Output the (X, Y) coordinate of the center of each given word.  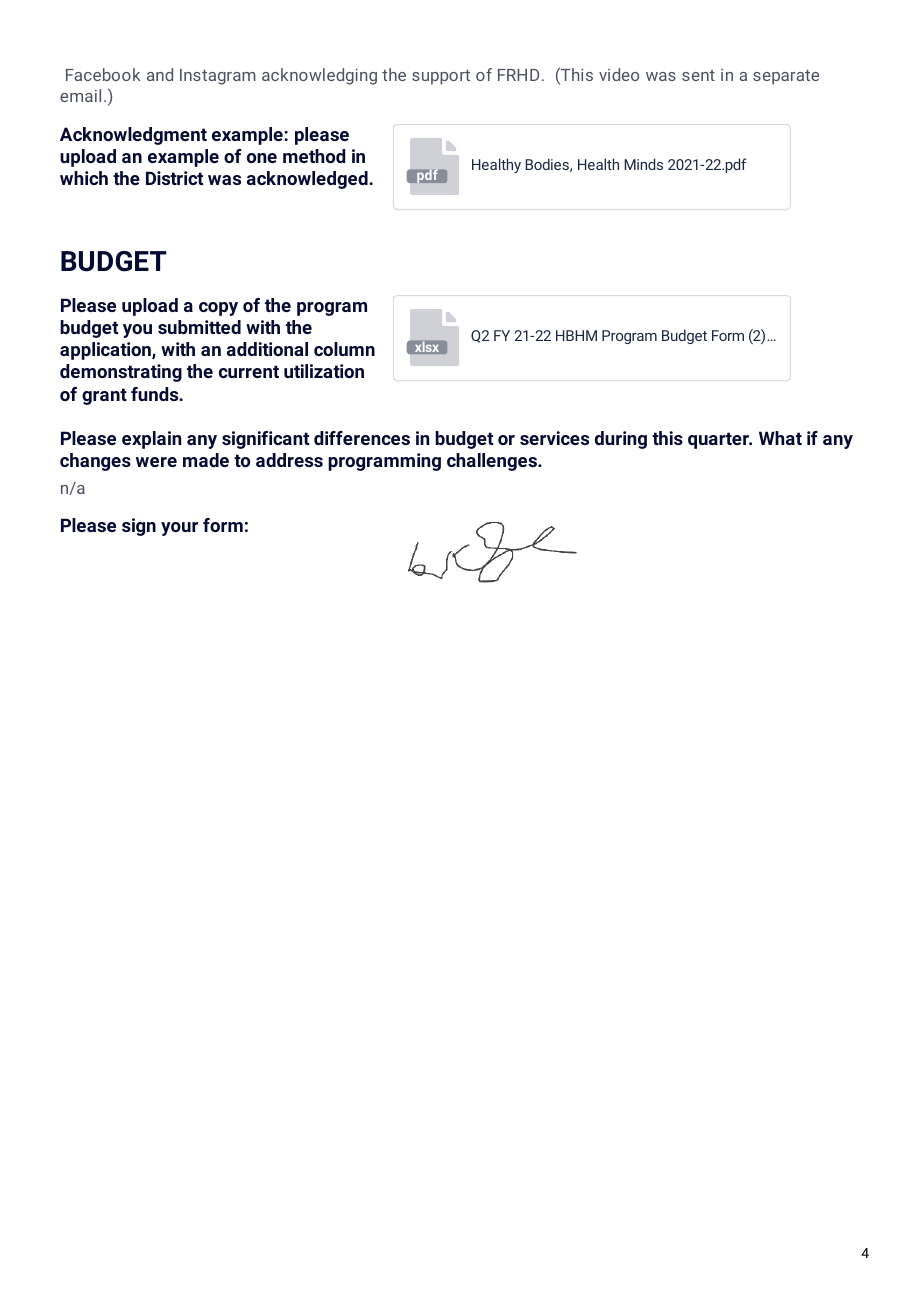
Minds (643, 164)
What (780, 438)
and (160, 74)
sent (698, 75)
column (344, 349)
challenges (493, 462)
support (441, 77)
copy (218, 309)
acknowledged (308, 180)
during (621, 440)
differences (362, 438)
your (179, 529)
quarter (719, 440)
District (174, 178)
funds (156, 394)
